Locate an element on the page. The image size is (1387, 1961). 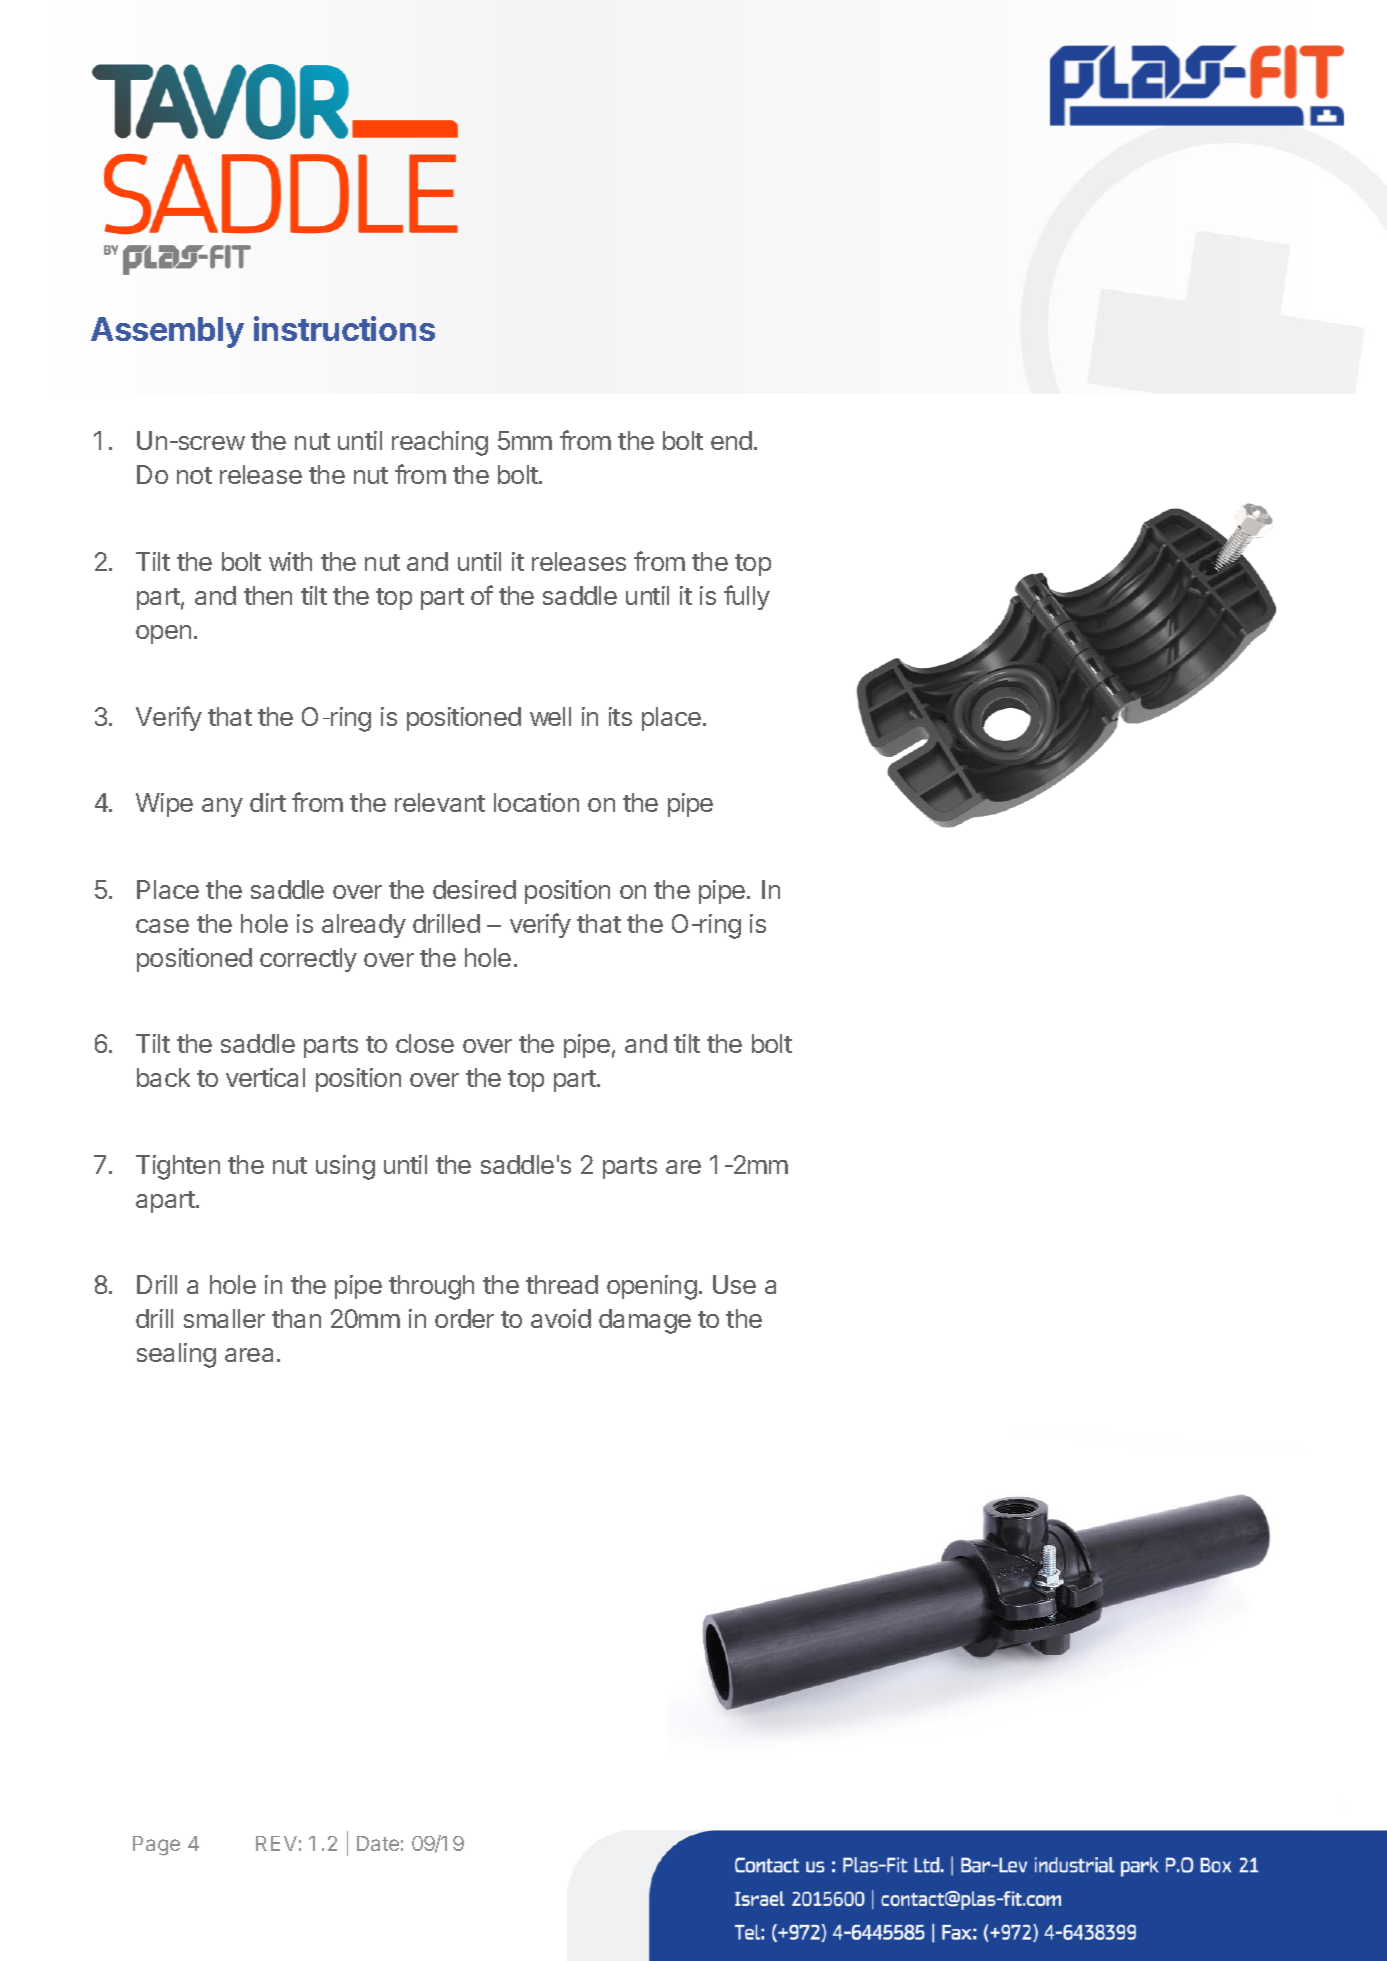
relevant is located at coordinates (440, 802).
